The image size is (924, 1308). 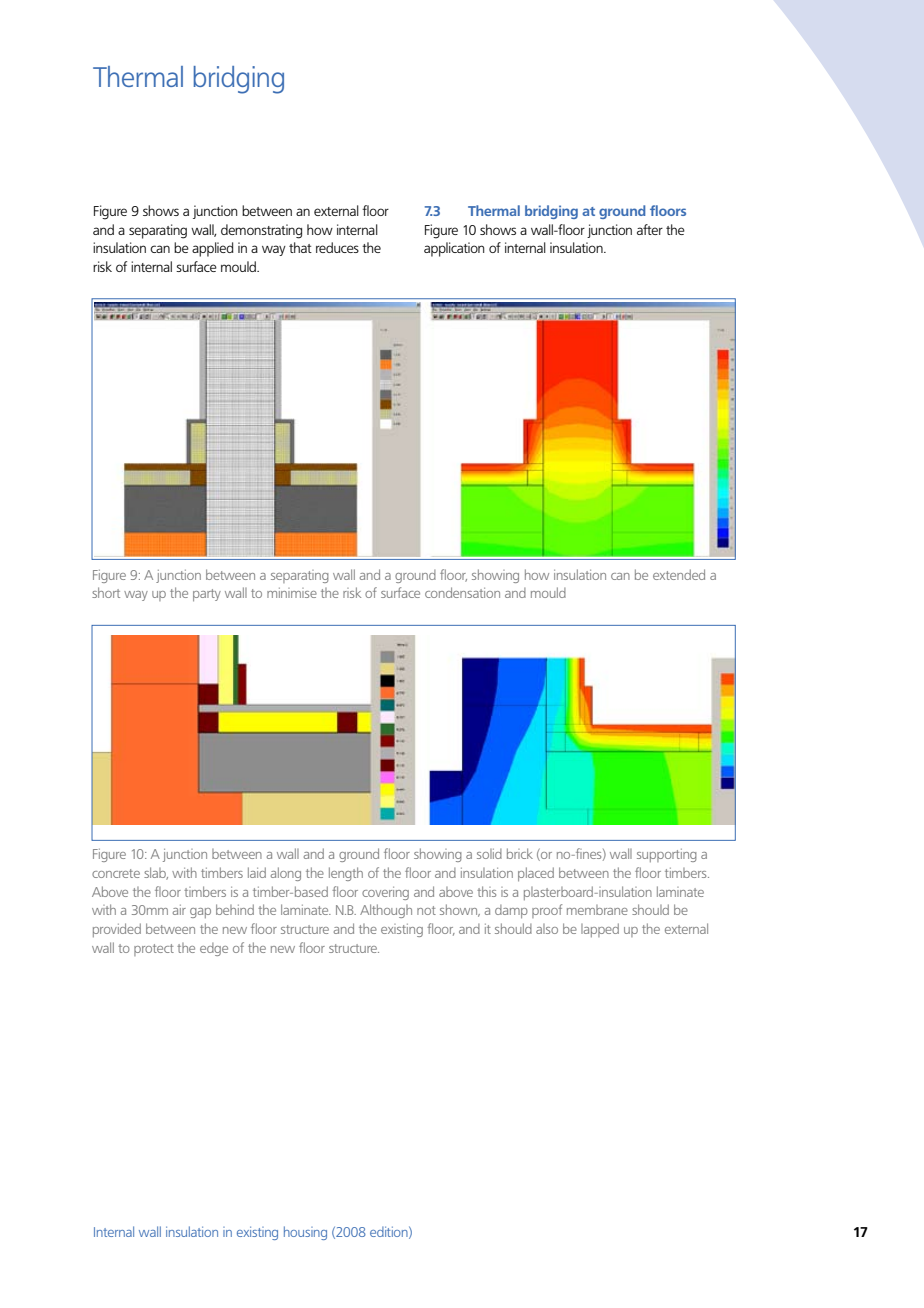 What do you see at coordinates (386, 911) in the page?
I see `Although` at bounding box center [386, 911].
